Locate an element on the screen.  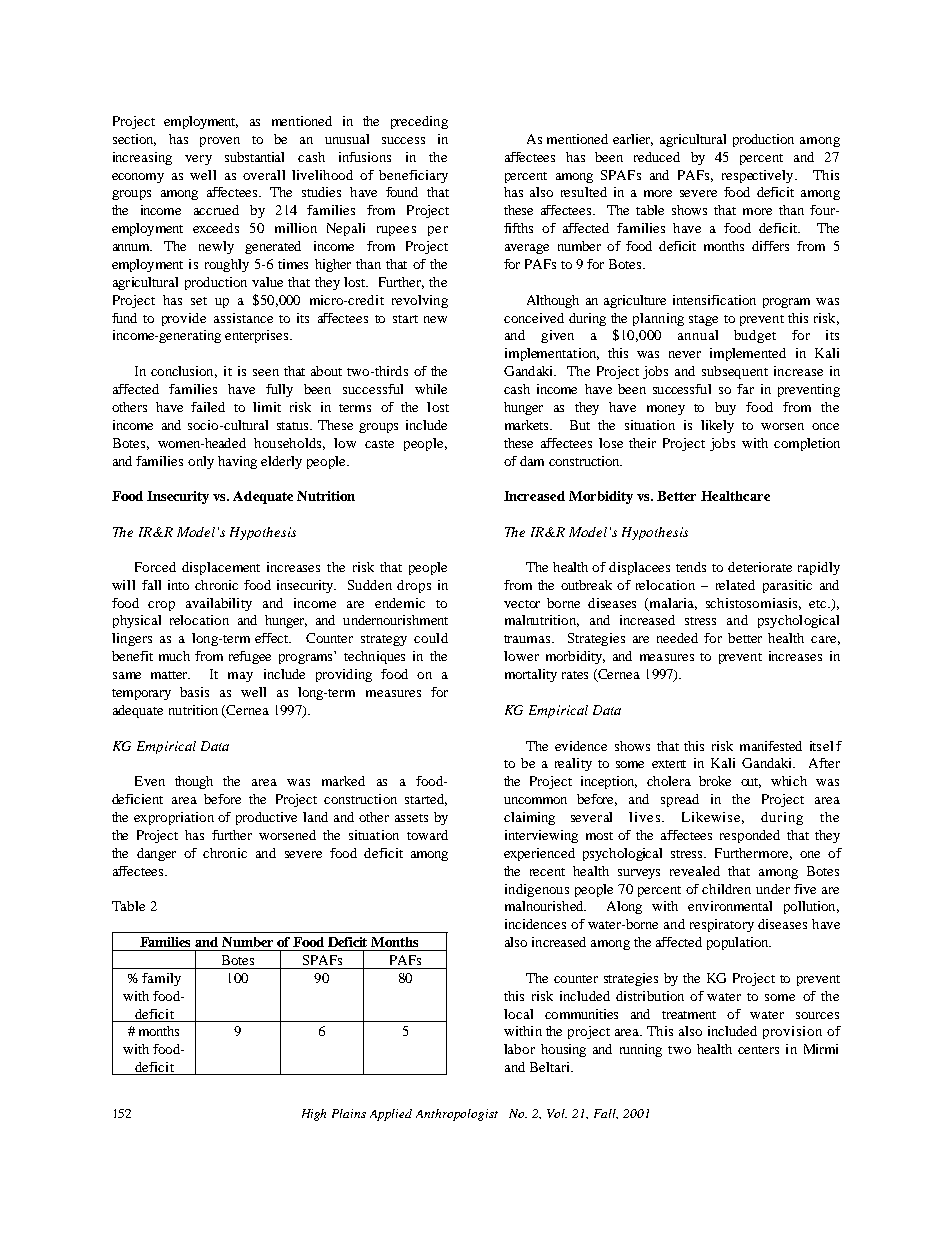
preceding is located at coordinates (419, 122).
